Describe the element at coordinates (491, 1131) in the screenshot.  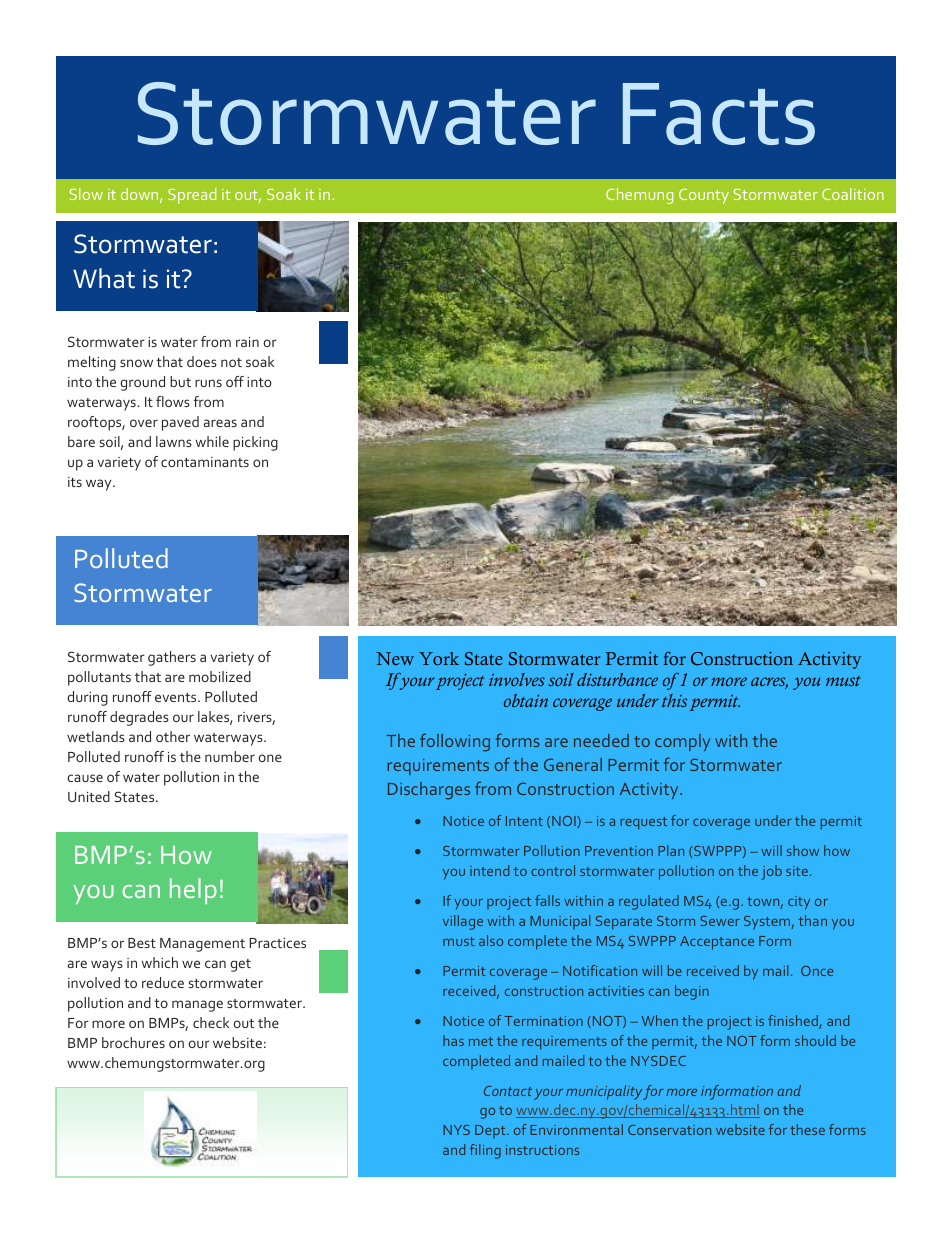
I see `Dept` at that location.
